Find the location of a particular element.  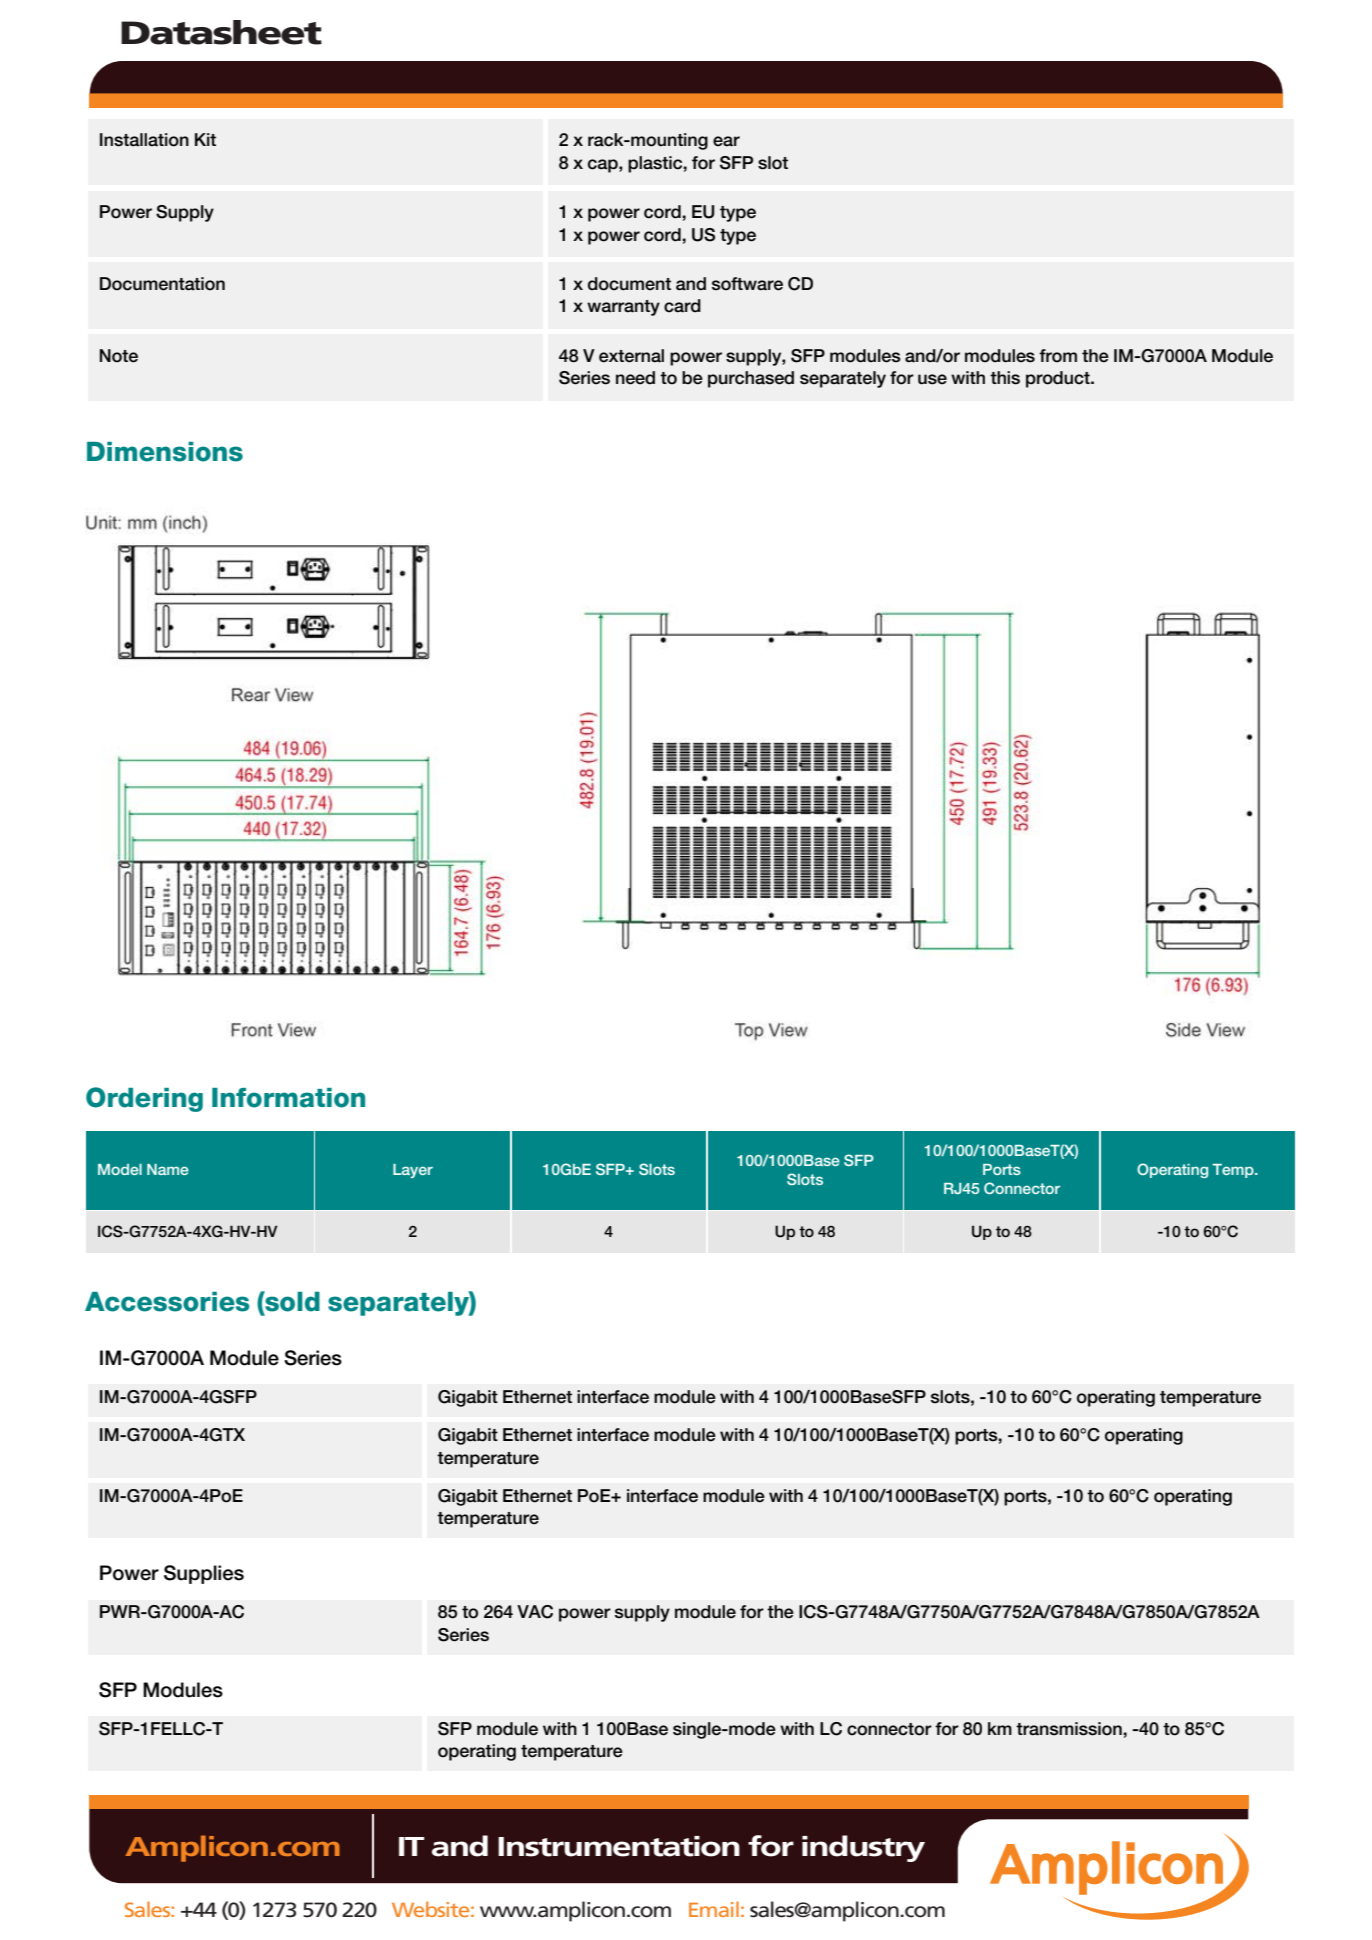

industry is located at coordinates (863, 1848).
